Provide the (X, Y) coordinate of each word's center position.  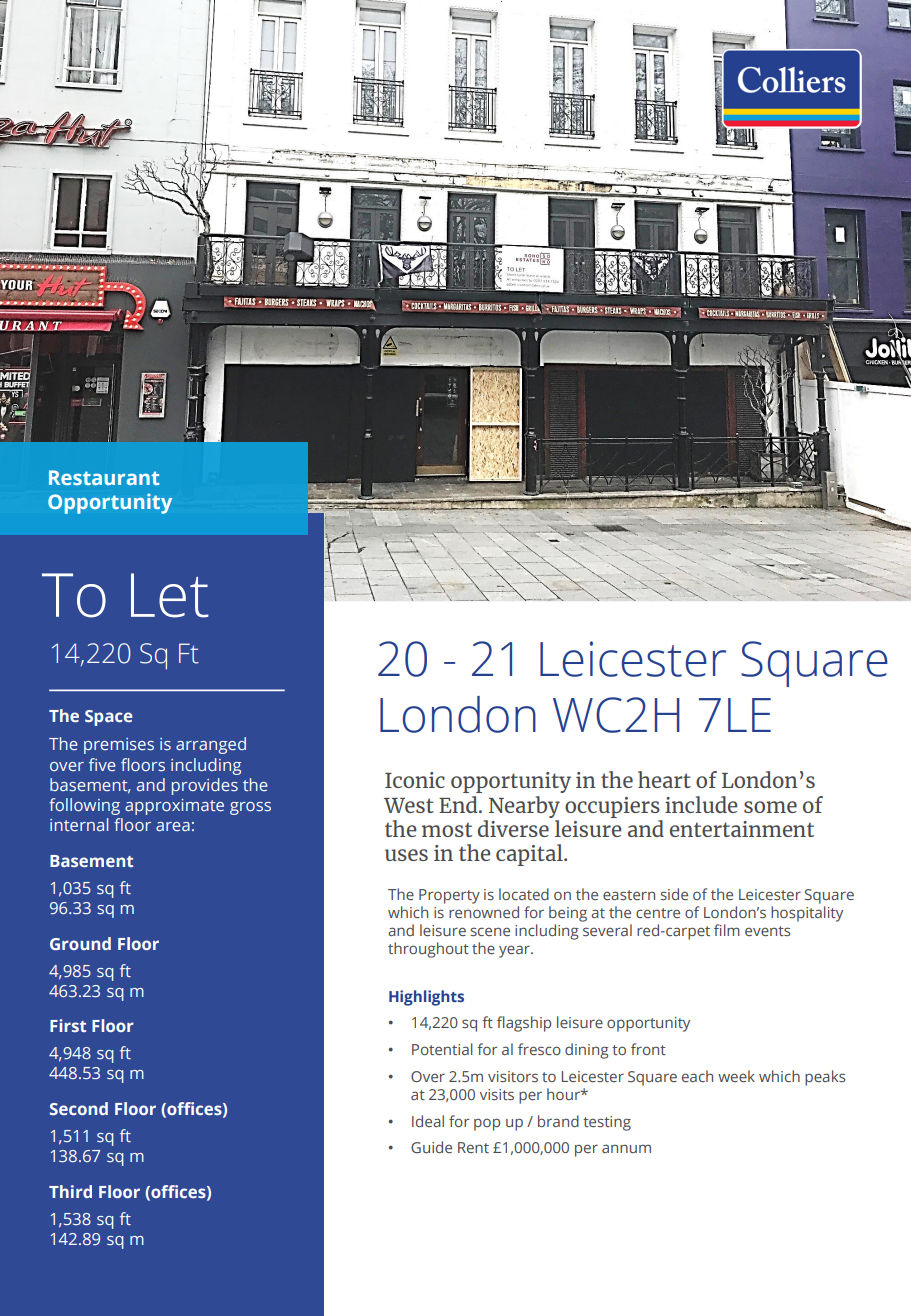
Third (70, 1191)
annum (626, 1148)
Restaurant (104, 477)
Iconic (415, 780)
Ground (80, 943)
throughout (428, 950)
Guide (431, 1147)
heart (664, 779)
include (701, 804)
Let (170, 595)
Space (109, 718)
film (727, 930)
